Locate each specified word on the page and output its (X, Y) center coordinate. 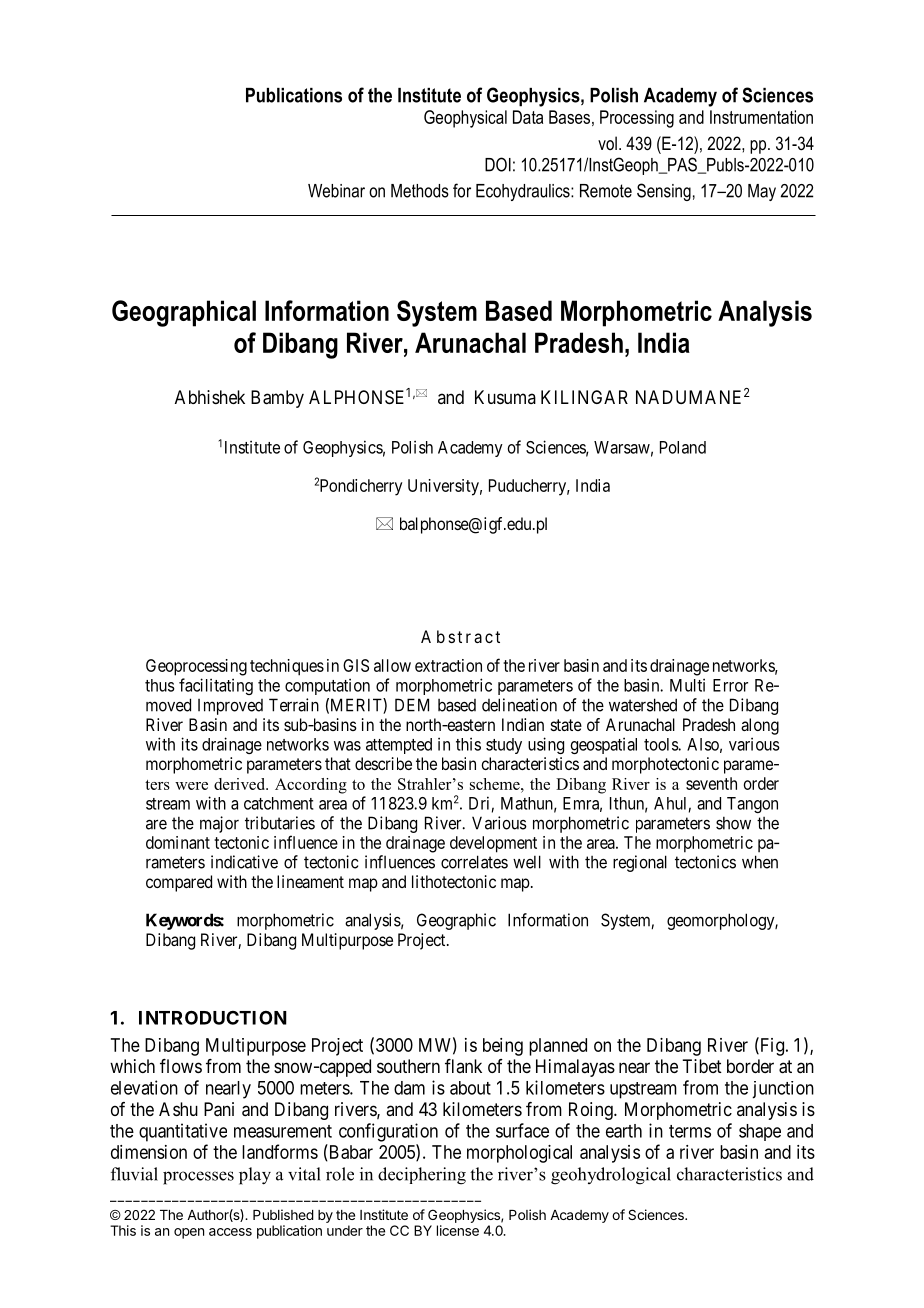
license (458, 1230)
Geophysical (465, 119)
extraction (448, 665)
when (760, 862)
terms (690, 1131)
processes (198, 1178)
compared (179, 883)
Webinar (336, 191)
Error (730, 685)
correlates (474, 862)
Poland (683, 447)
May (762, 192)
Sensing (664, 192)
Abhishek (210, 397)
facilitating (216, 686)
